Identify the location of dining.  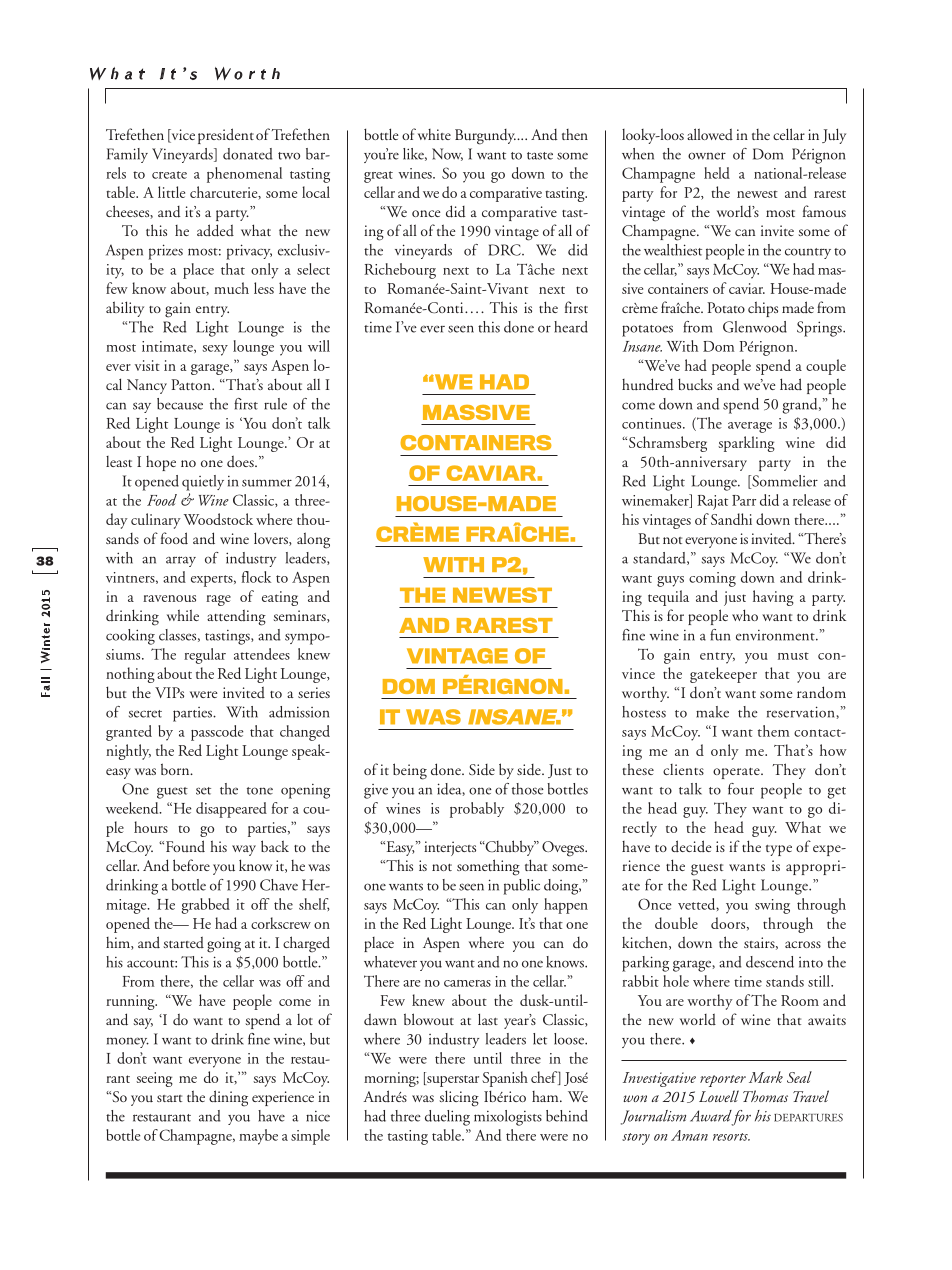
(228, 1098).
